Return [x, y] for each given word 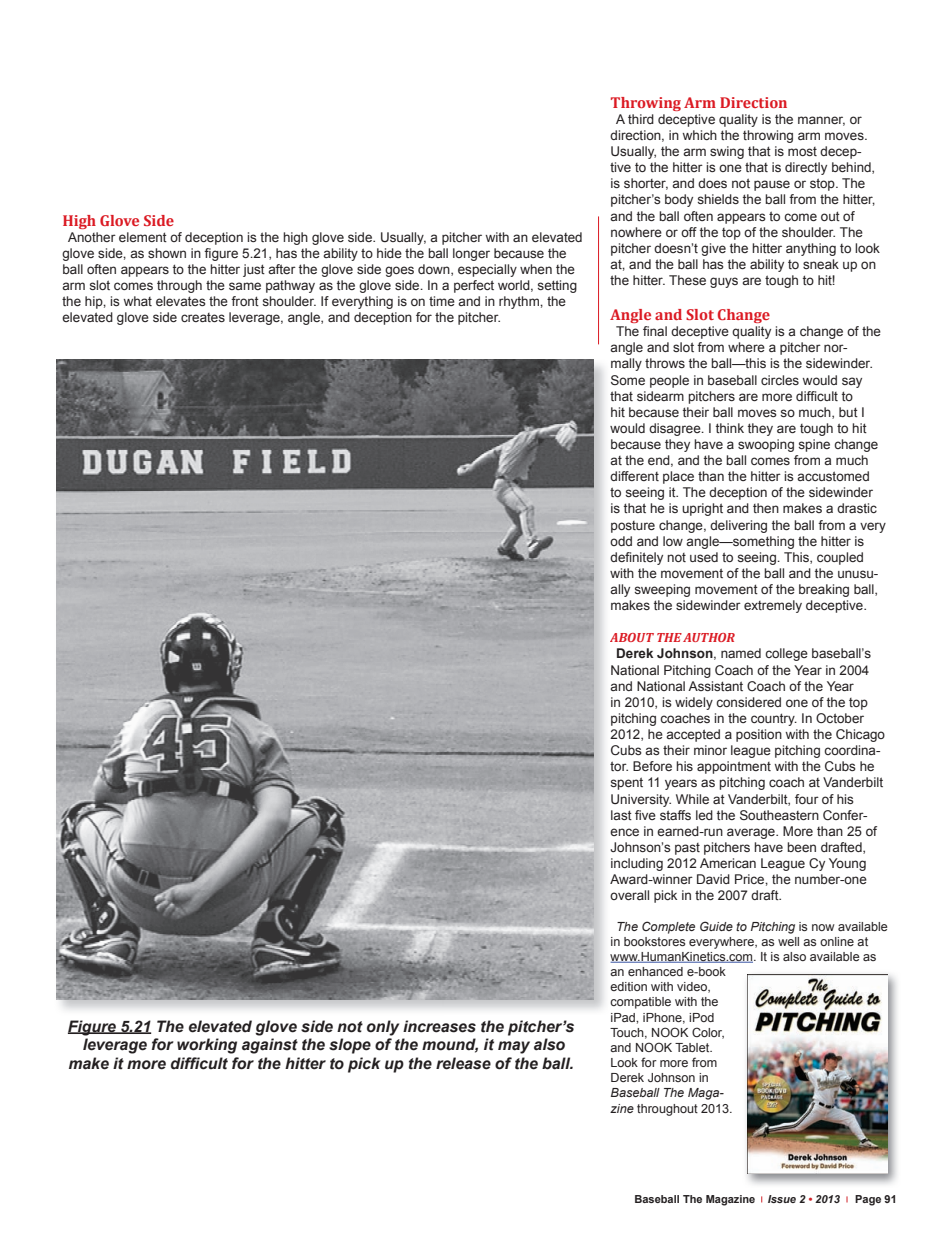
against [270, 1046]
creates [203, 317]
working [207, 1046]
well [788, 941]
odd [621, 541]
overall [629, 895]
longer [471, 254]
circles [780, 380]
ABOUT [632, 637]
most [802, 151]
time [442, 301]
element [143, 237]
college [786, 654]
